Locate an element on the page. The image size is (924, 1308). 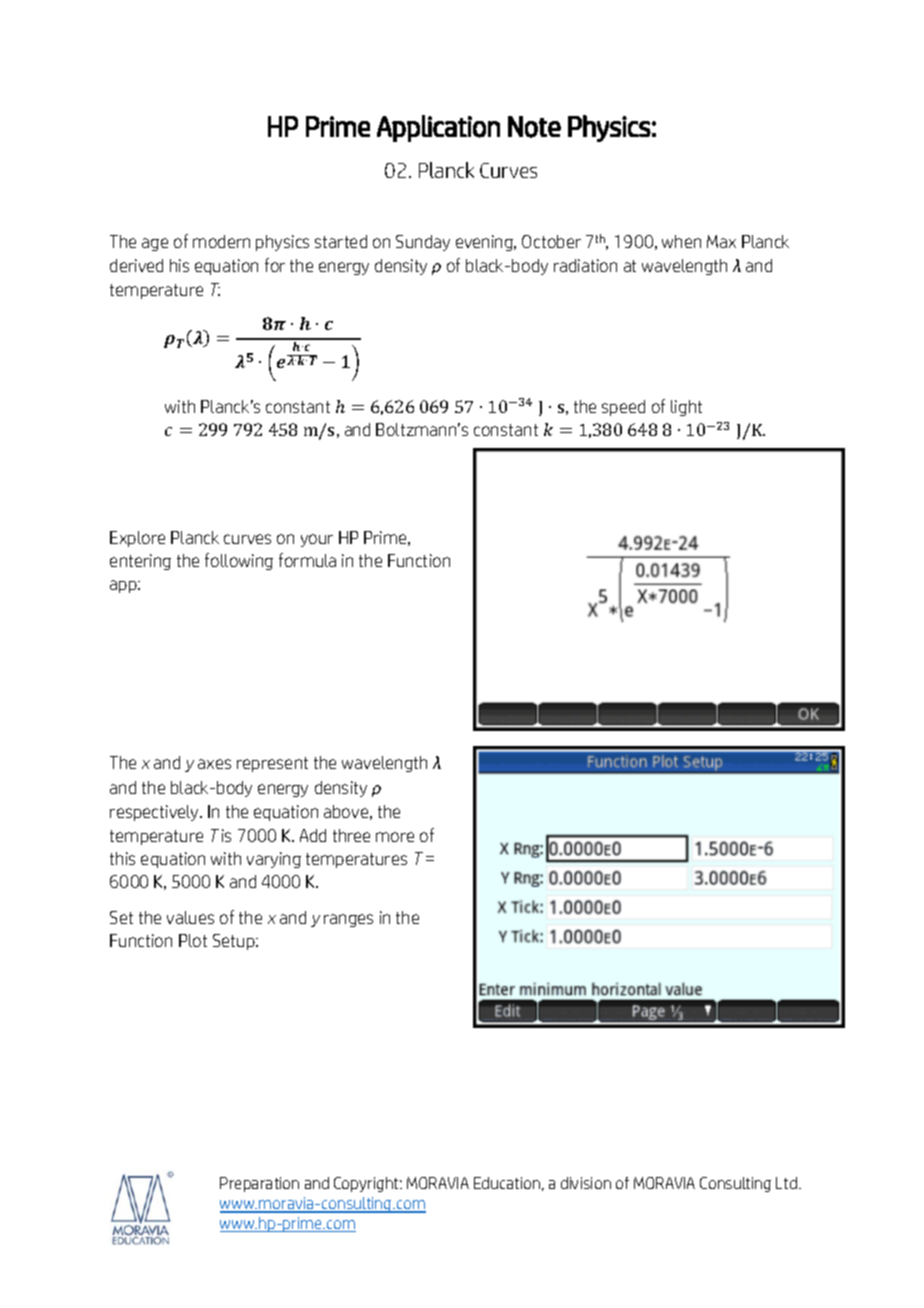
values is located at coordinates (190, 917).
